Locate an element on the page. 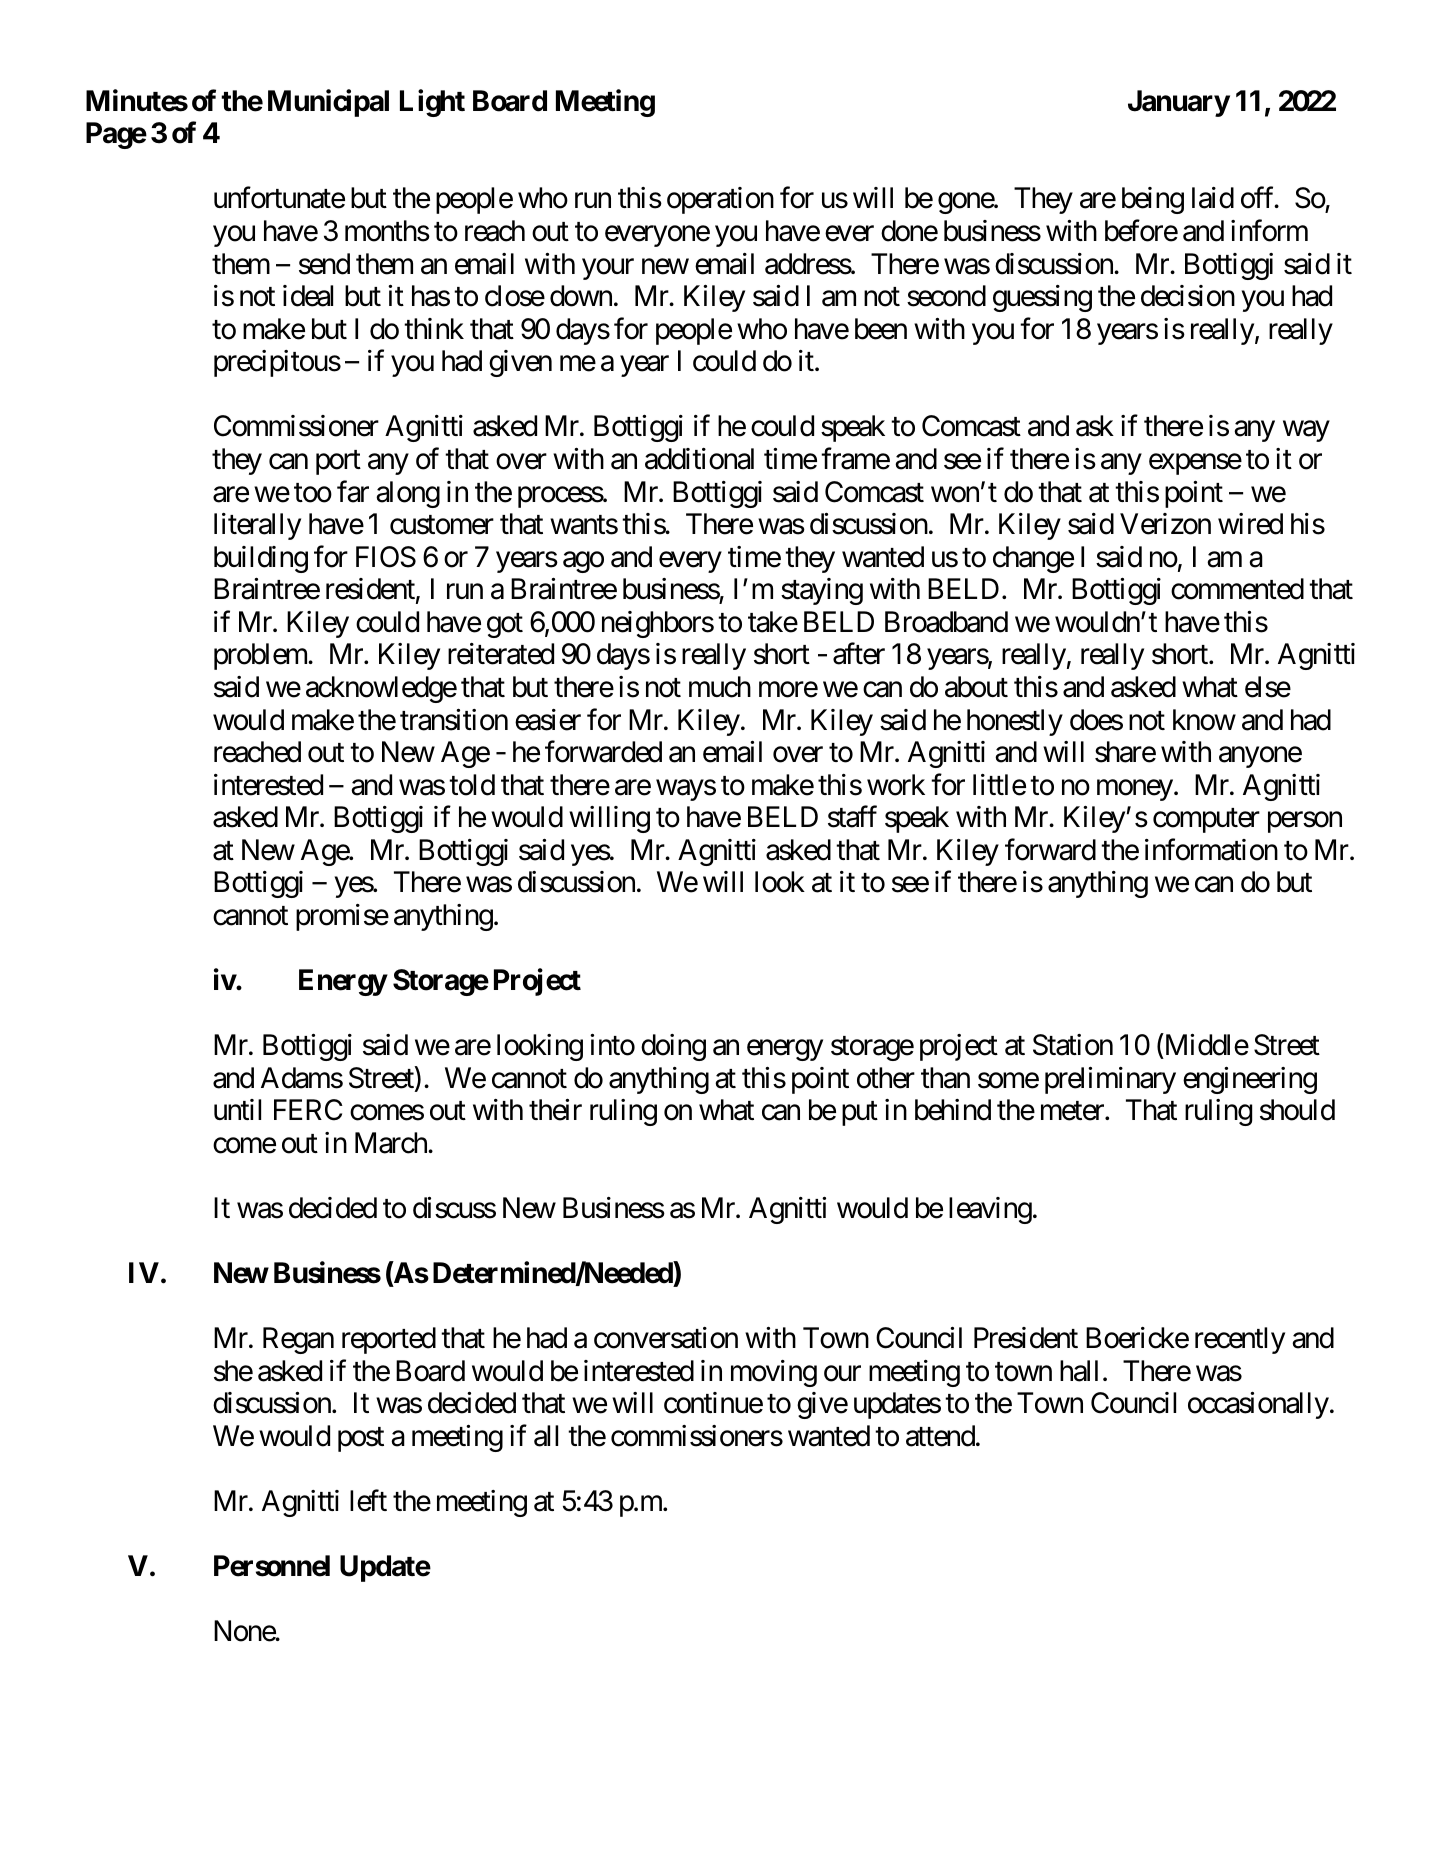 This document has height=1869, width=1444. money is located at coordinates (1135, 790).
